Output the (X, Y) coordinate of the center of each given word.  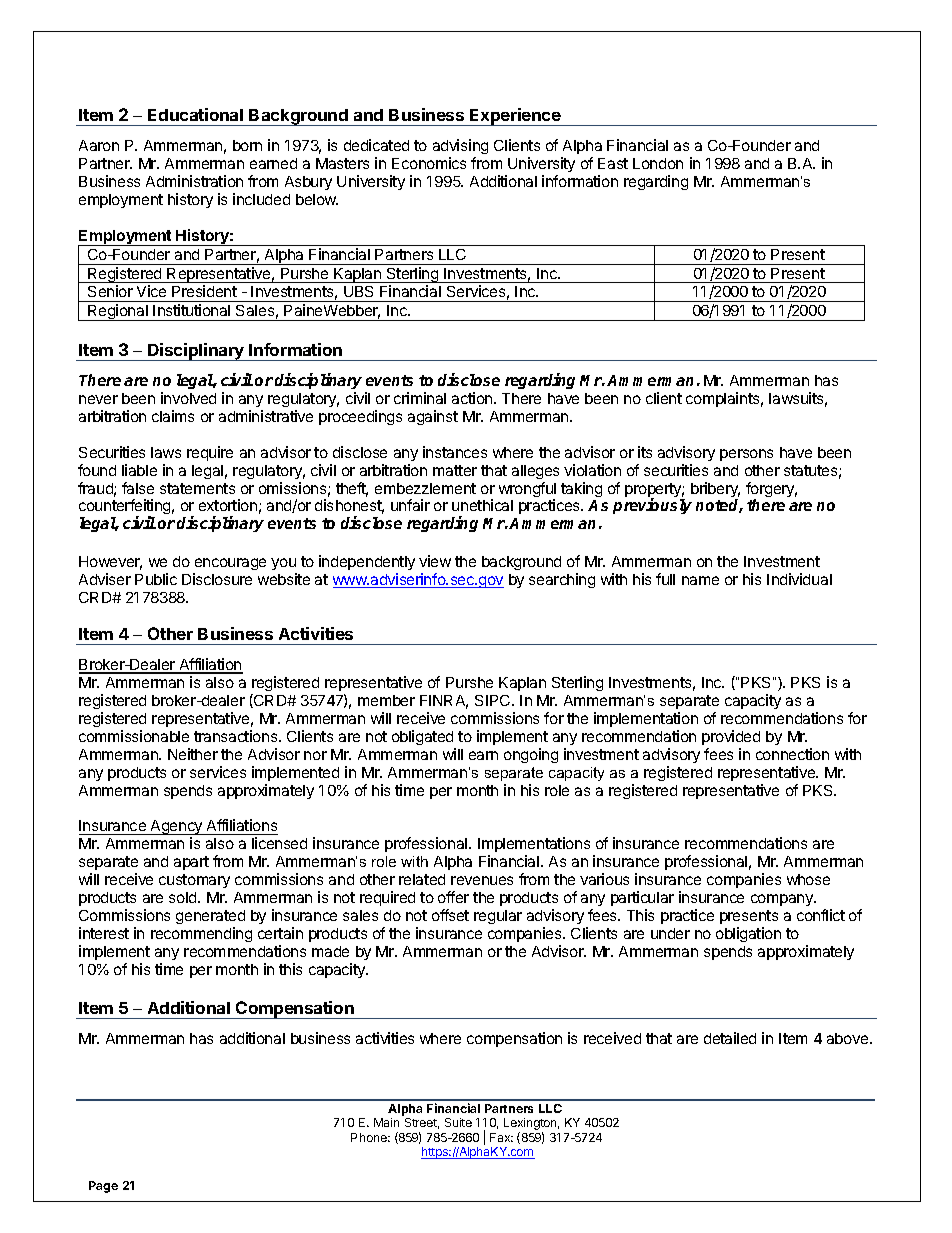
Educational (195, 114)
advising (460, 148)
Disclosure (217, 579)
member (386, 700)
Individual (799, 579)
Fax (501, 1137)
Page (103, 1187)
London (658, 163)
